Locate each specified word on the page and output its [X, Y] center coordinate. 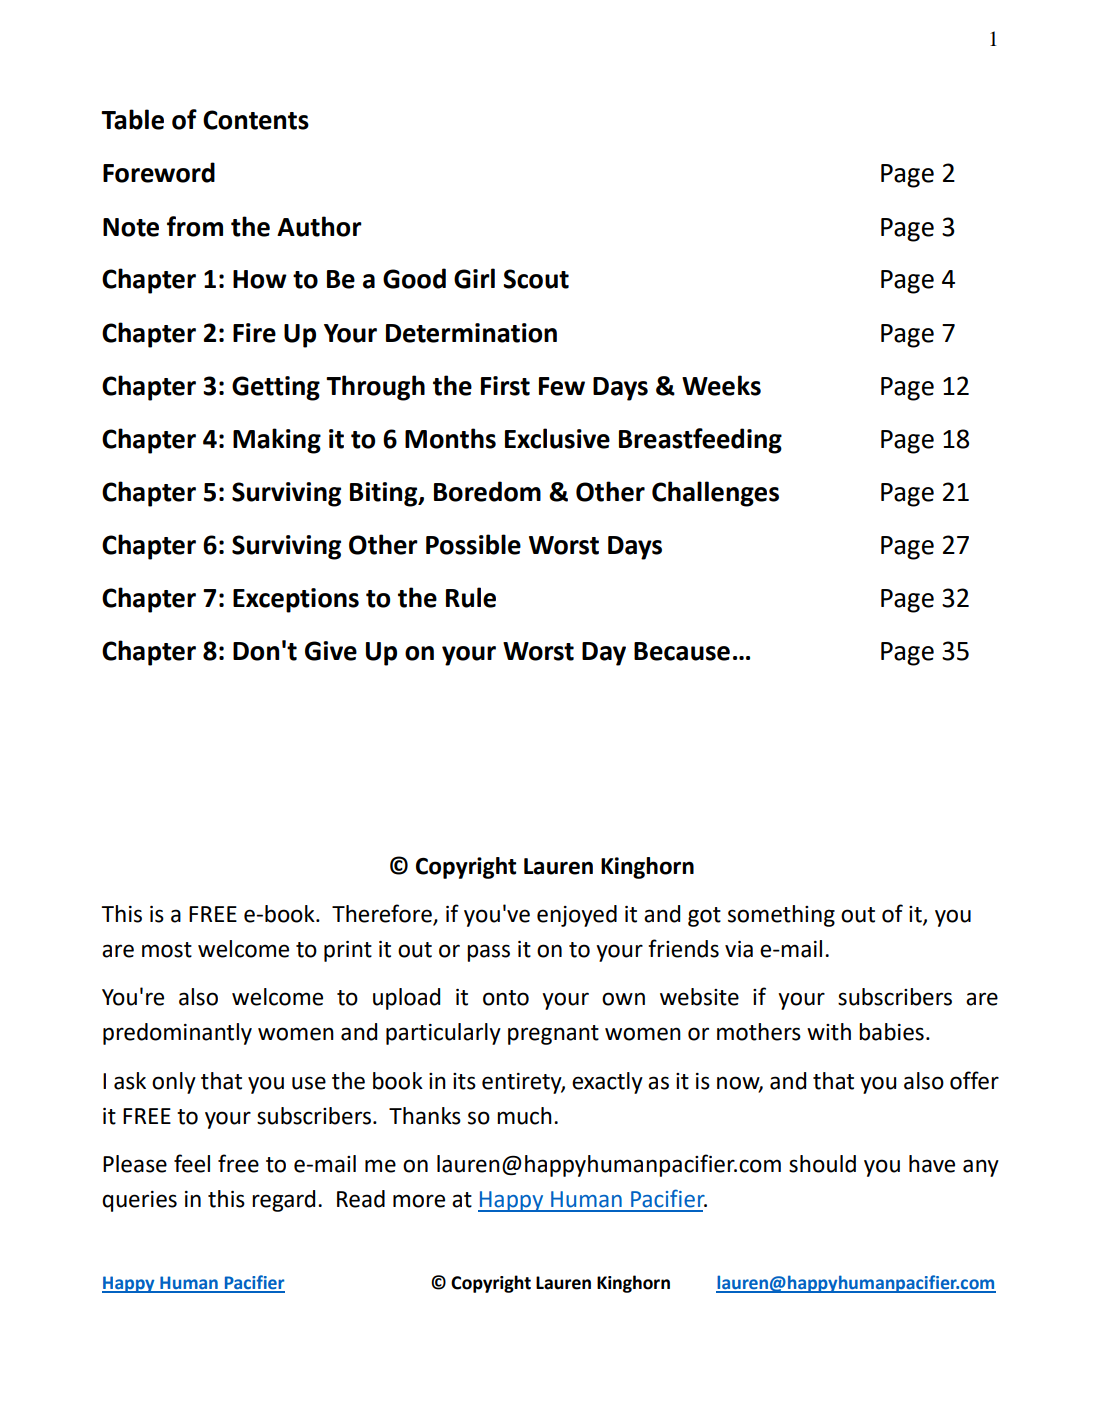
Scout [536, 279]
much [524, 1116]
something [781, 916]
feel [192, 1163]
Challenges [715, 494]
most [167, 950]
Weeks [721, 385]
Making [277, 441]
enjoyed [577, 916]
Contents [256, 120]
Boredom [487, 491]
